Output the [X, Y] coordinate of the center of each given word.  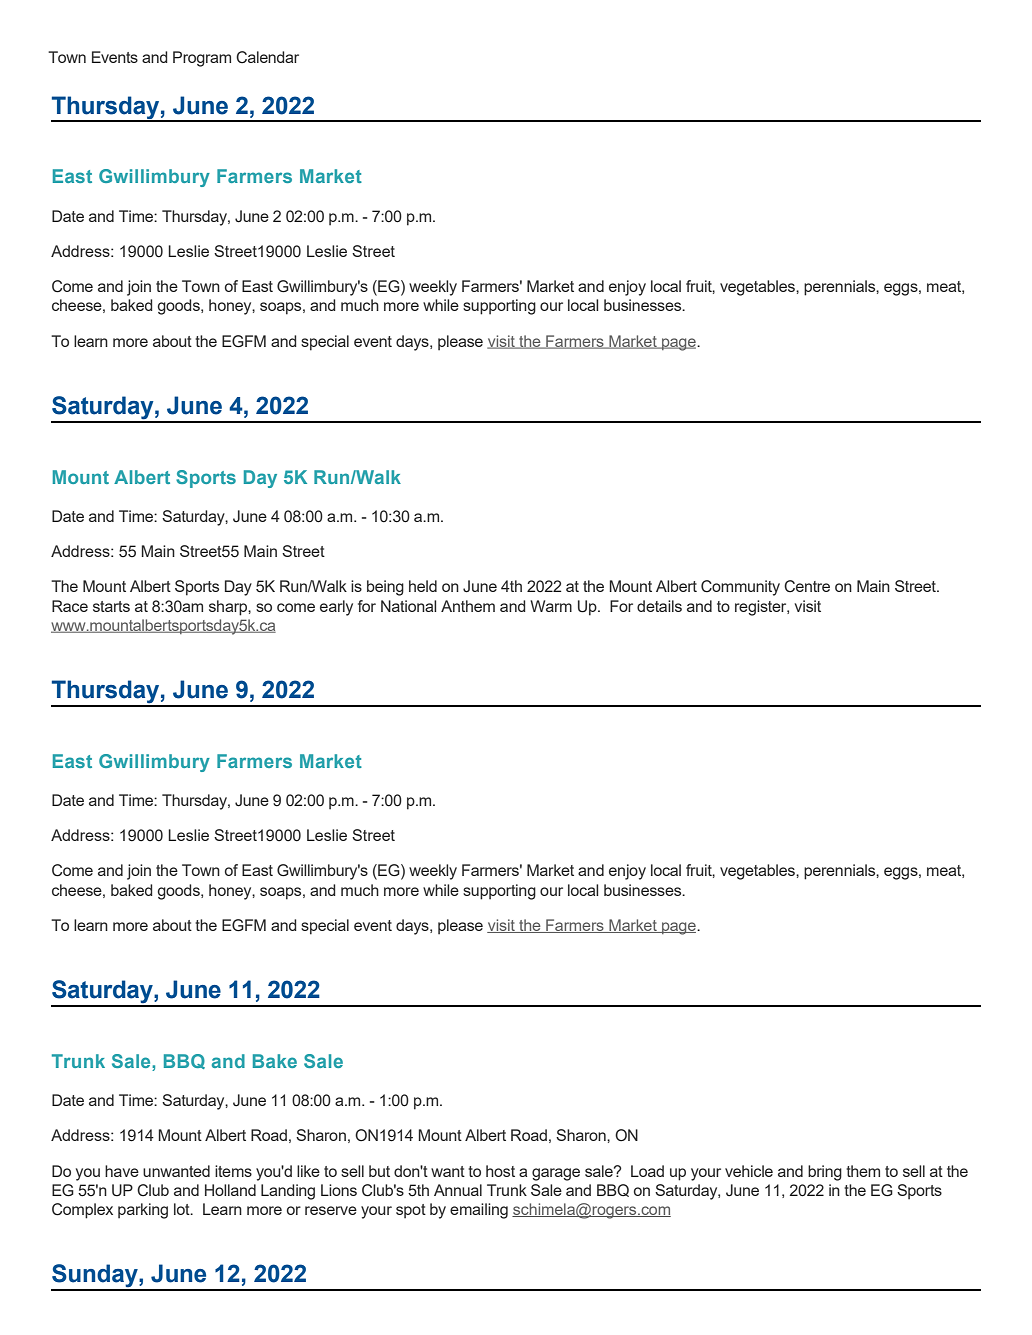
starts [111, 606]
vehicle [749, 1171]
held [423, 586]
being [385, 588]
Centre [807, 586]
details [659, 606]
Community [740, 588]
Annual [458, 1190]
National [408, 606]
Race [70, 606]
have [122, 1171]
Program [202, 59]
